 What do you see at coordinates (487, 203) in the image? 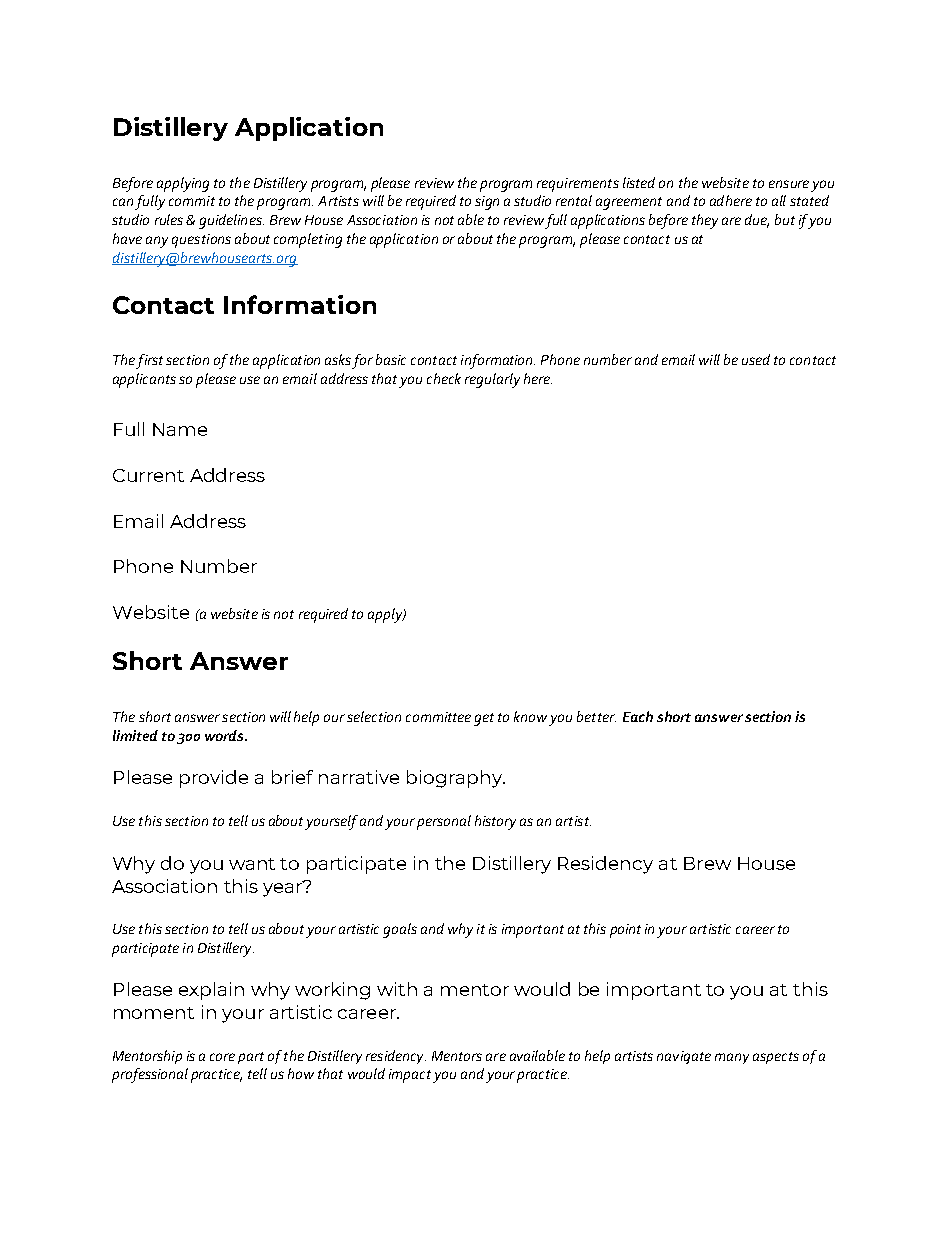
I see `sign` at bounding box center [487, 203].
